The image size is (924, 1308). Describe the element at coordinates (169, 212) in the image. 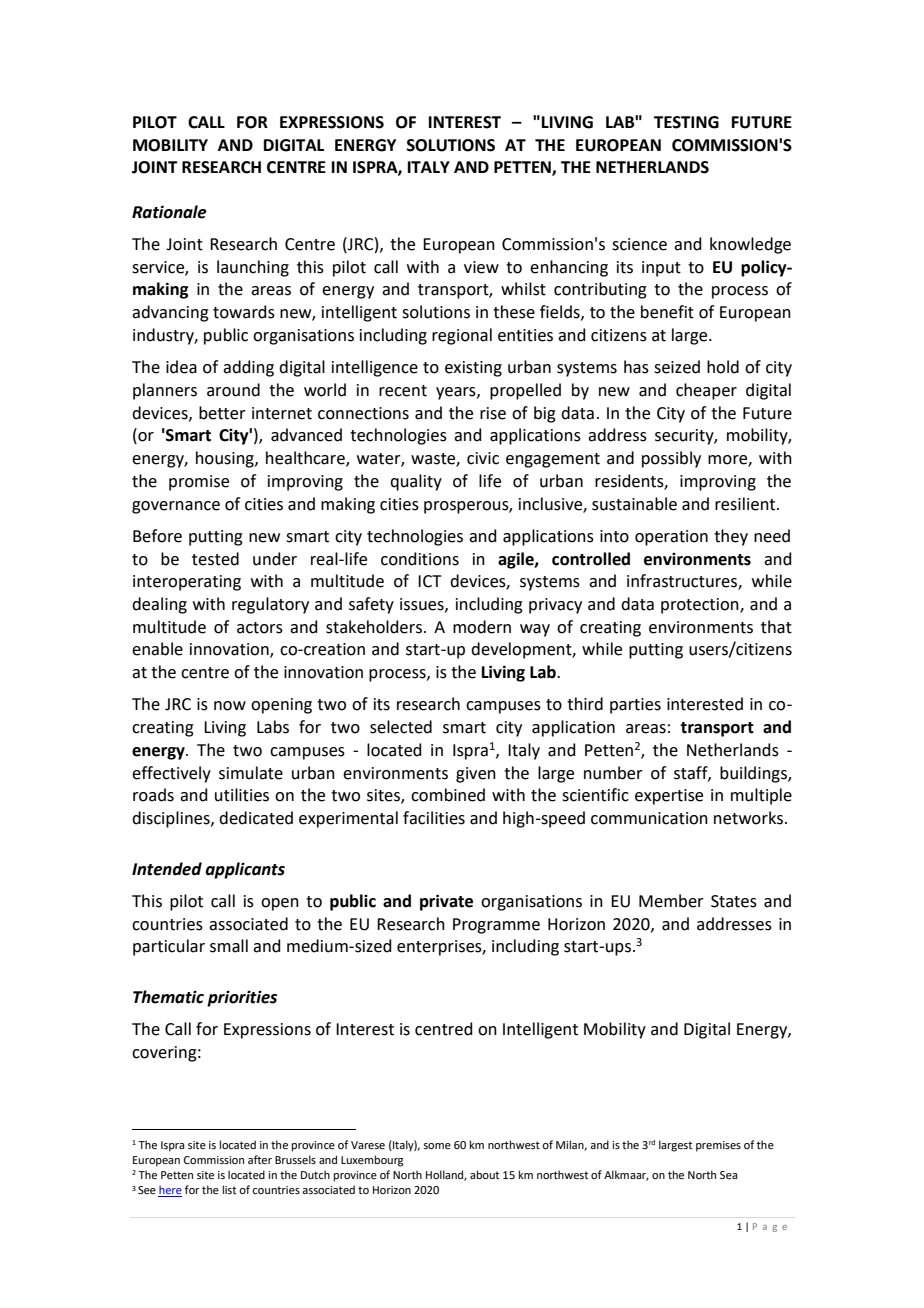

I see `Rationale` at that location.
